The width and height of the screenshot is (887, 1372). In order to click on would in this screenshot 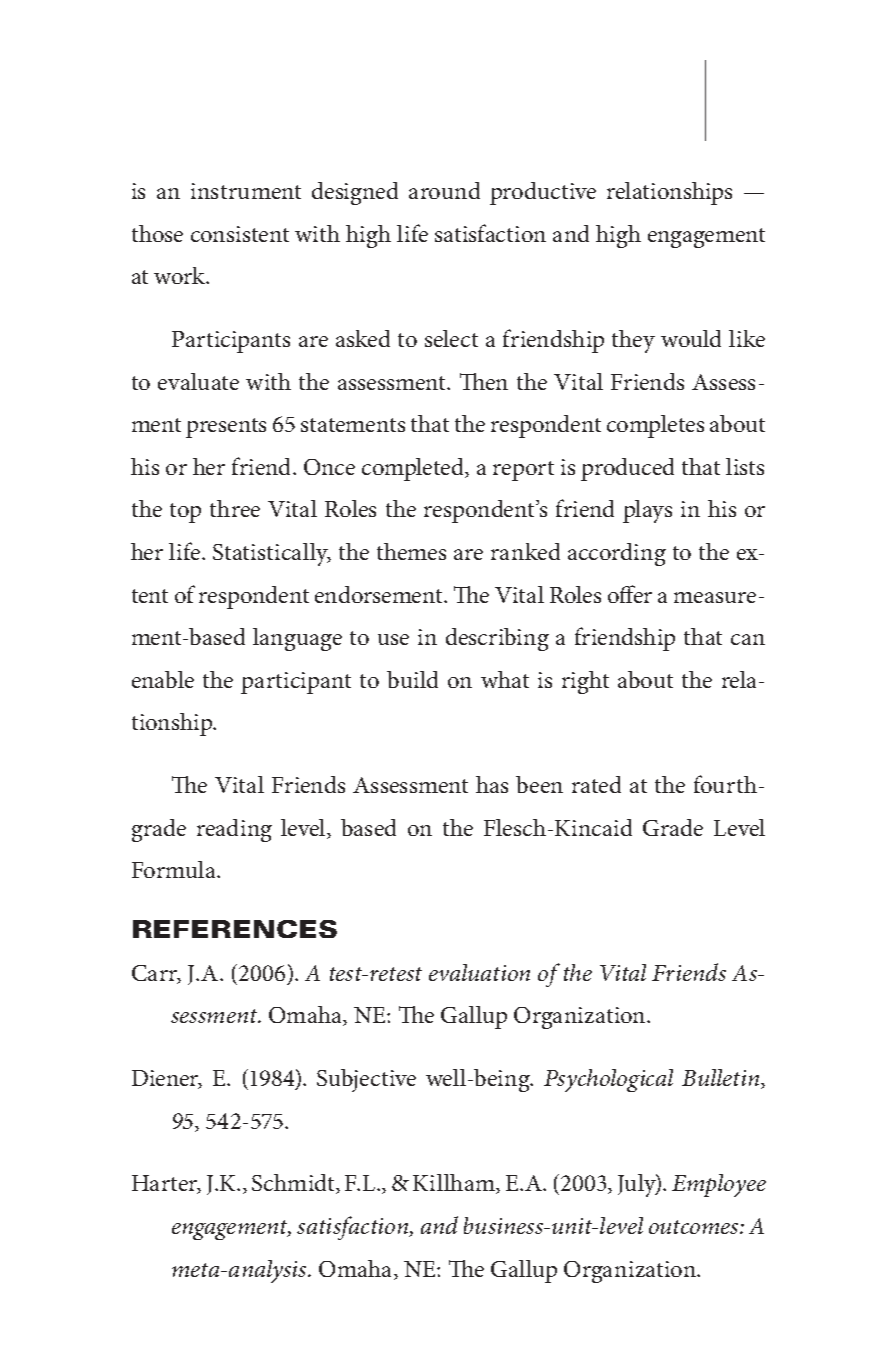, I will do `click(691, 338)`.
